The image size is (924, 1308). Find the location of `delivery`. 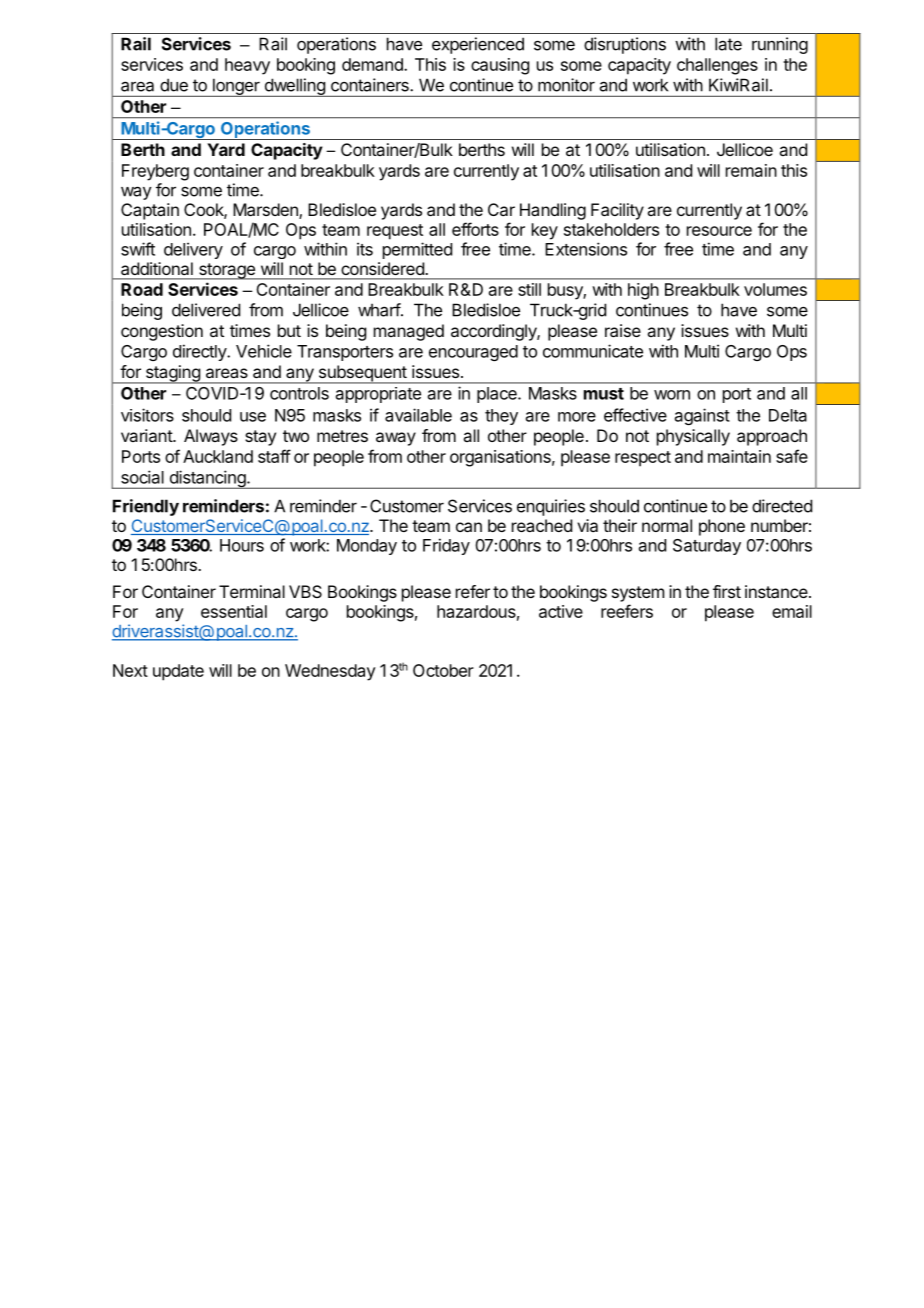

delivery is located at coordinates (193, 250).
